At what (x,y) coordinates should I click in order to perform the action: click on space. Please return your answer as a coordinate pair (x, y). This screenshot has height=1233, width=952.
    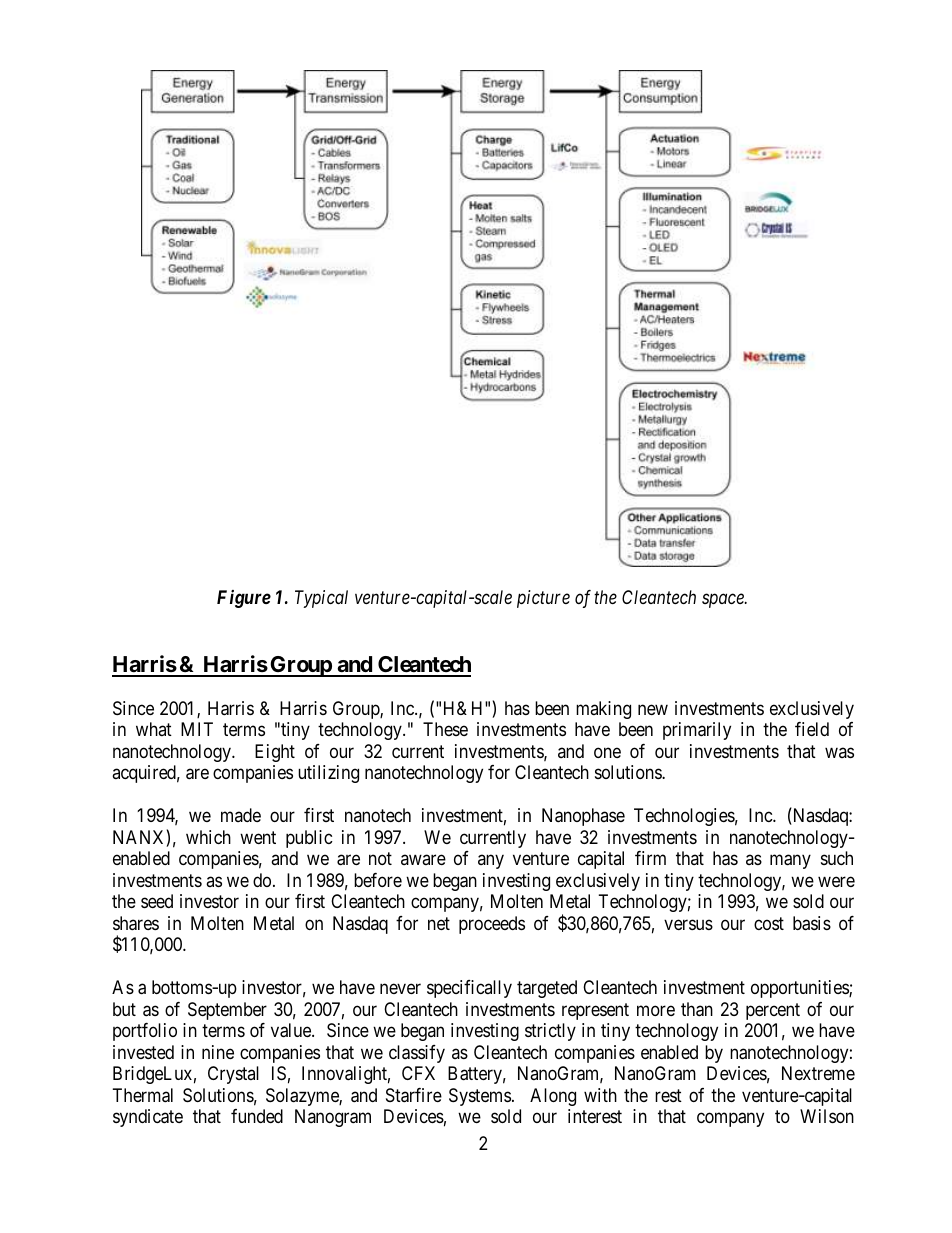
    Looking at the image, I should click on (724, 601).
